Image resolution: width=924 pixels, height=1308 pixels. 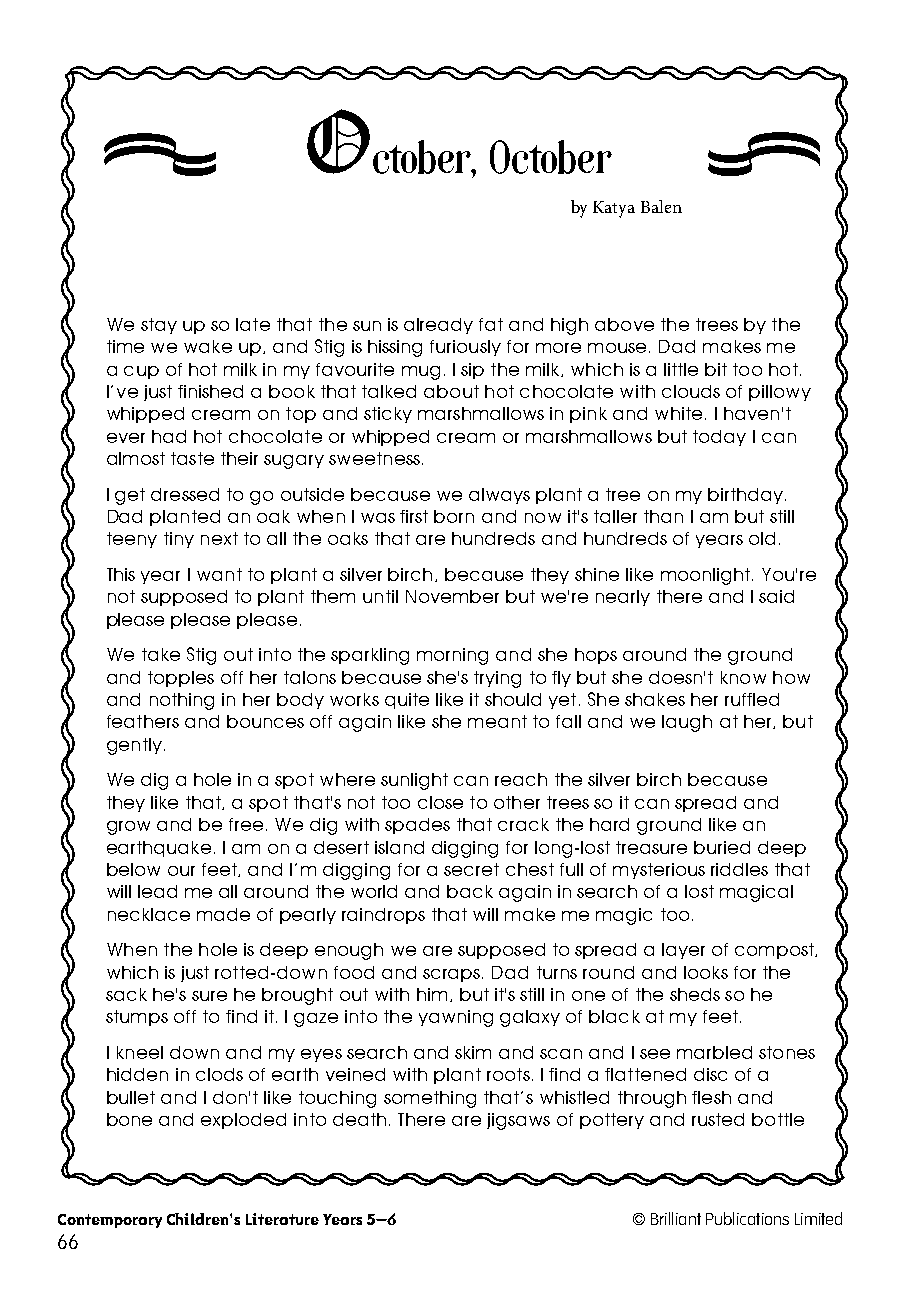 I want to click on Katya, so click(x=614, y=209).
